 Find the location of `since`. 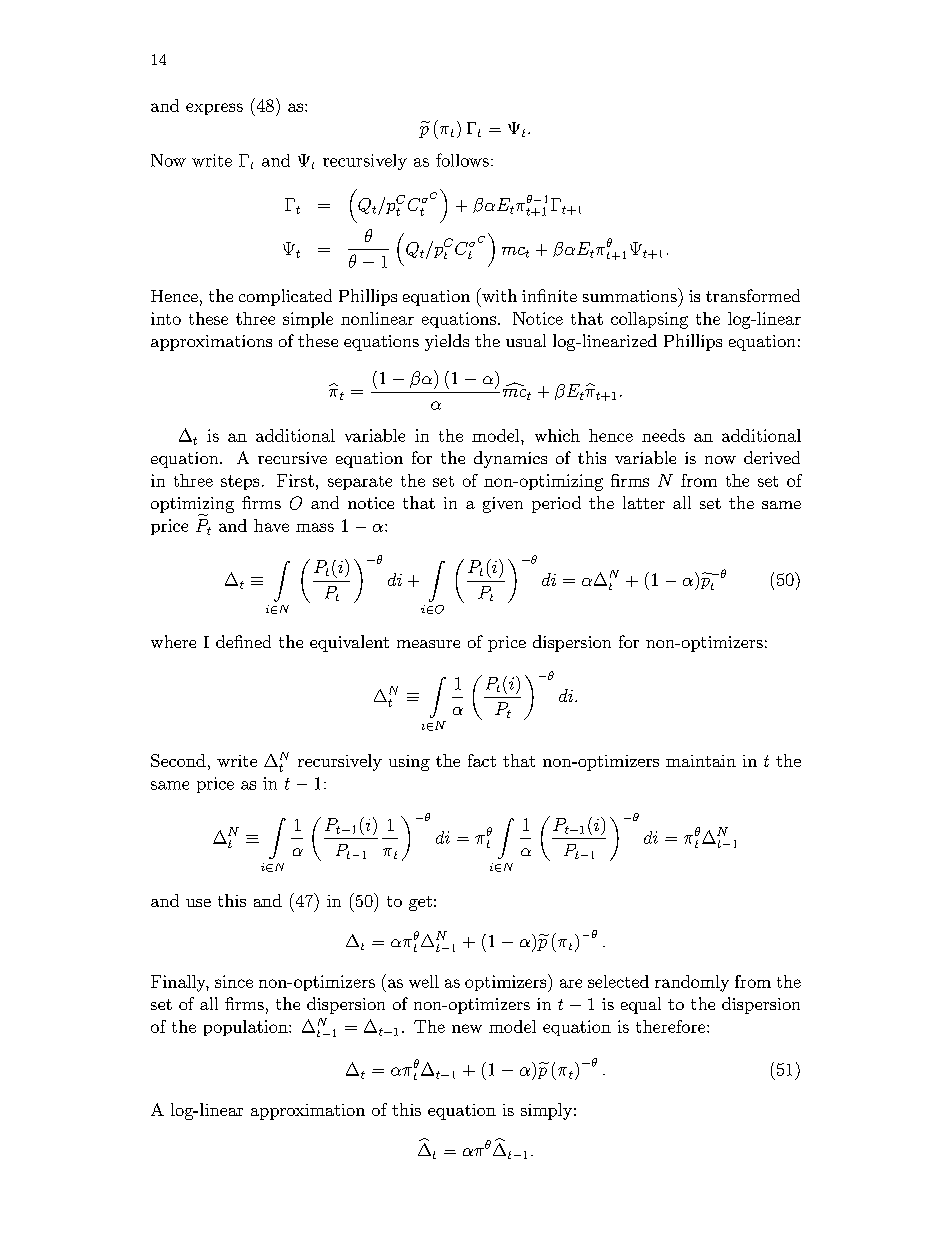

since is located at coordinates (234, 981).
